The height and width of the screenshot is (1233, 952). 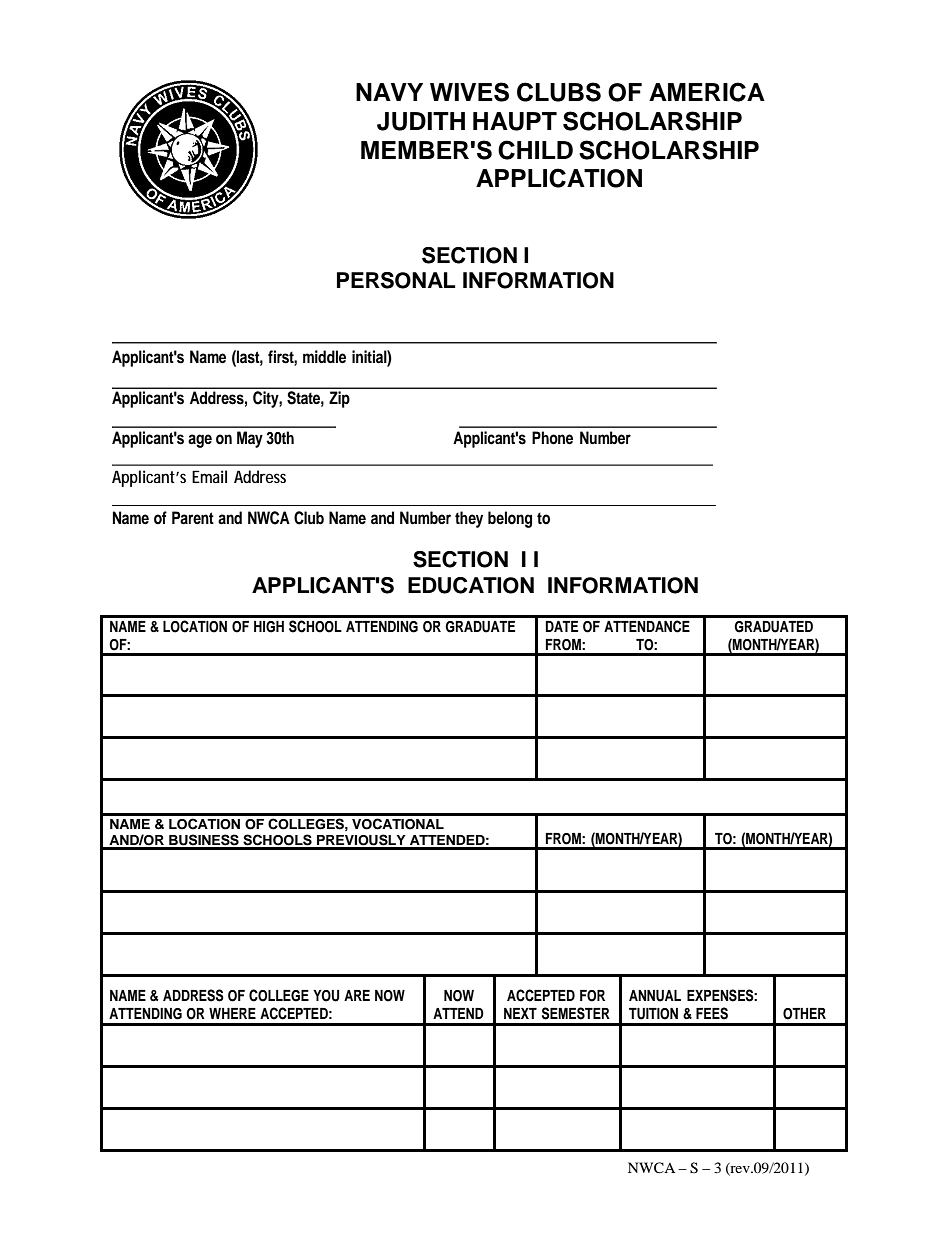 I want to click on WIVES, so click(x=469, y=92).
